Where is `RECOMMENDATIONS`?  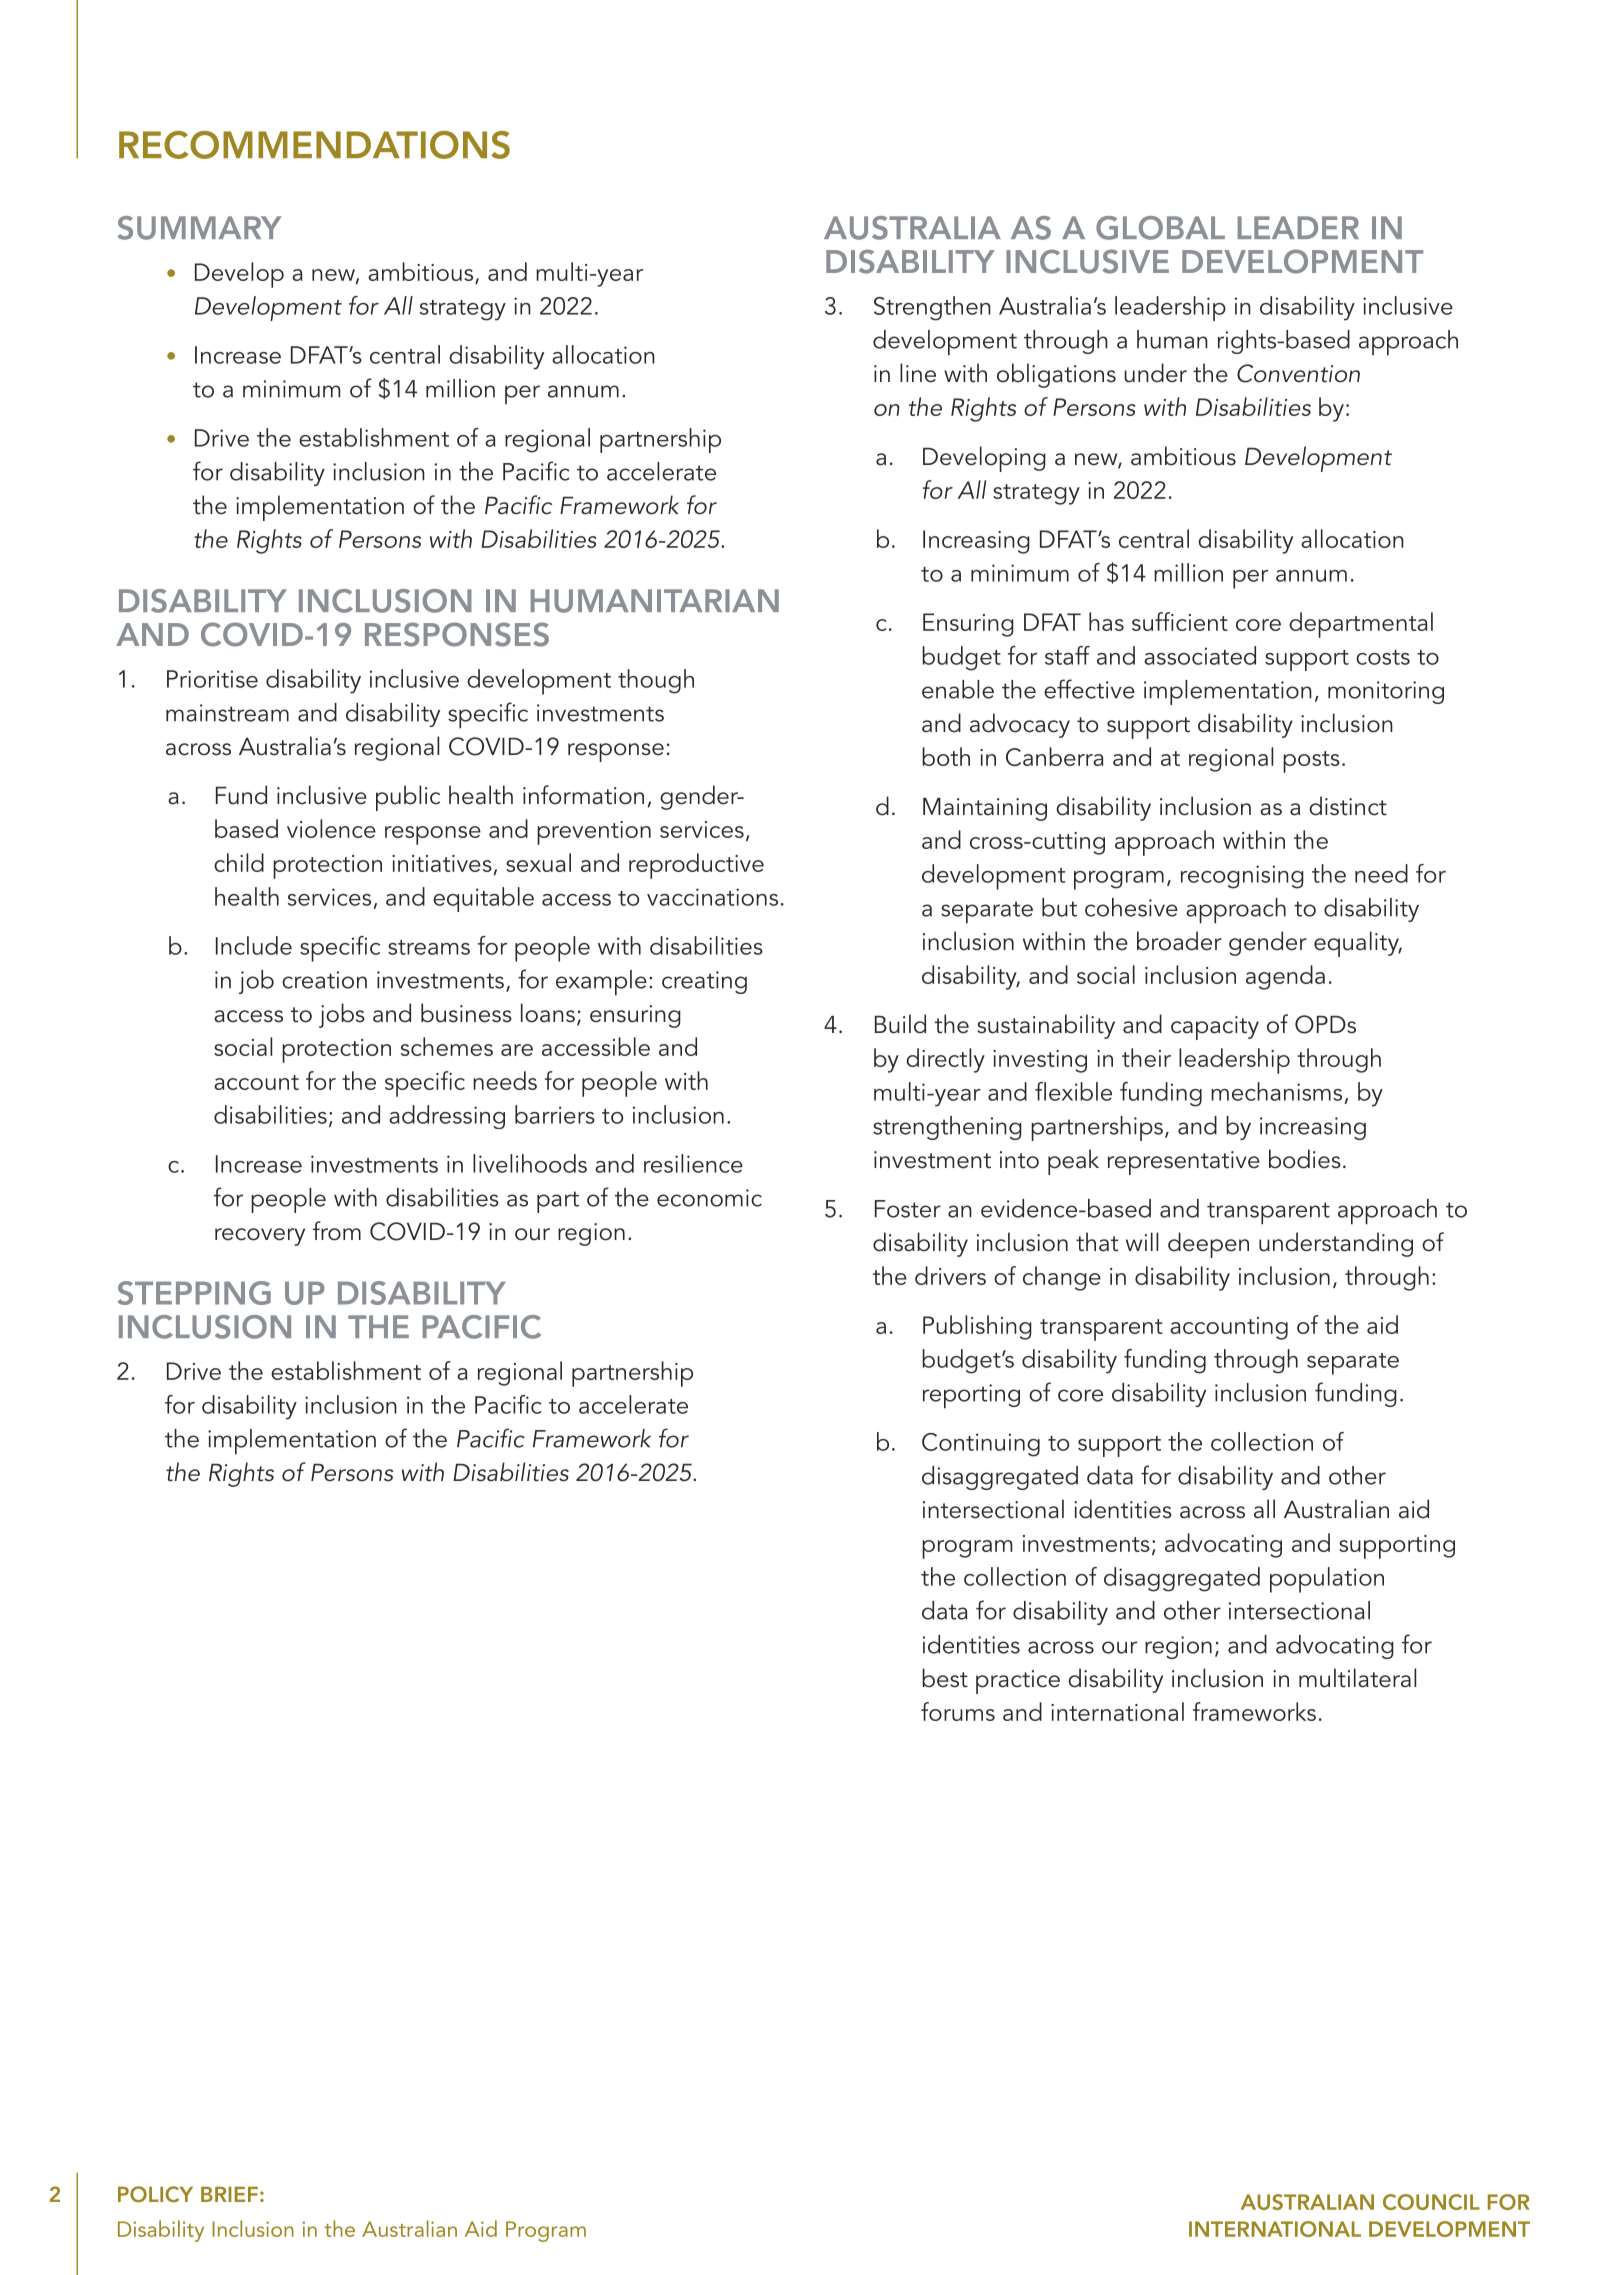
RECOMMENDATIONS is located at coordinates (314, 145).
